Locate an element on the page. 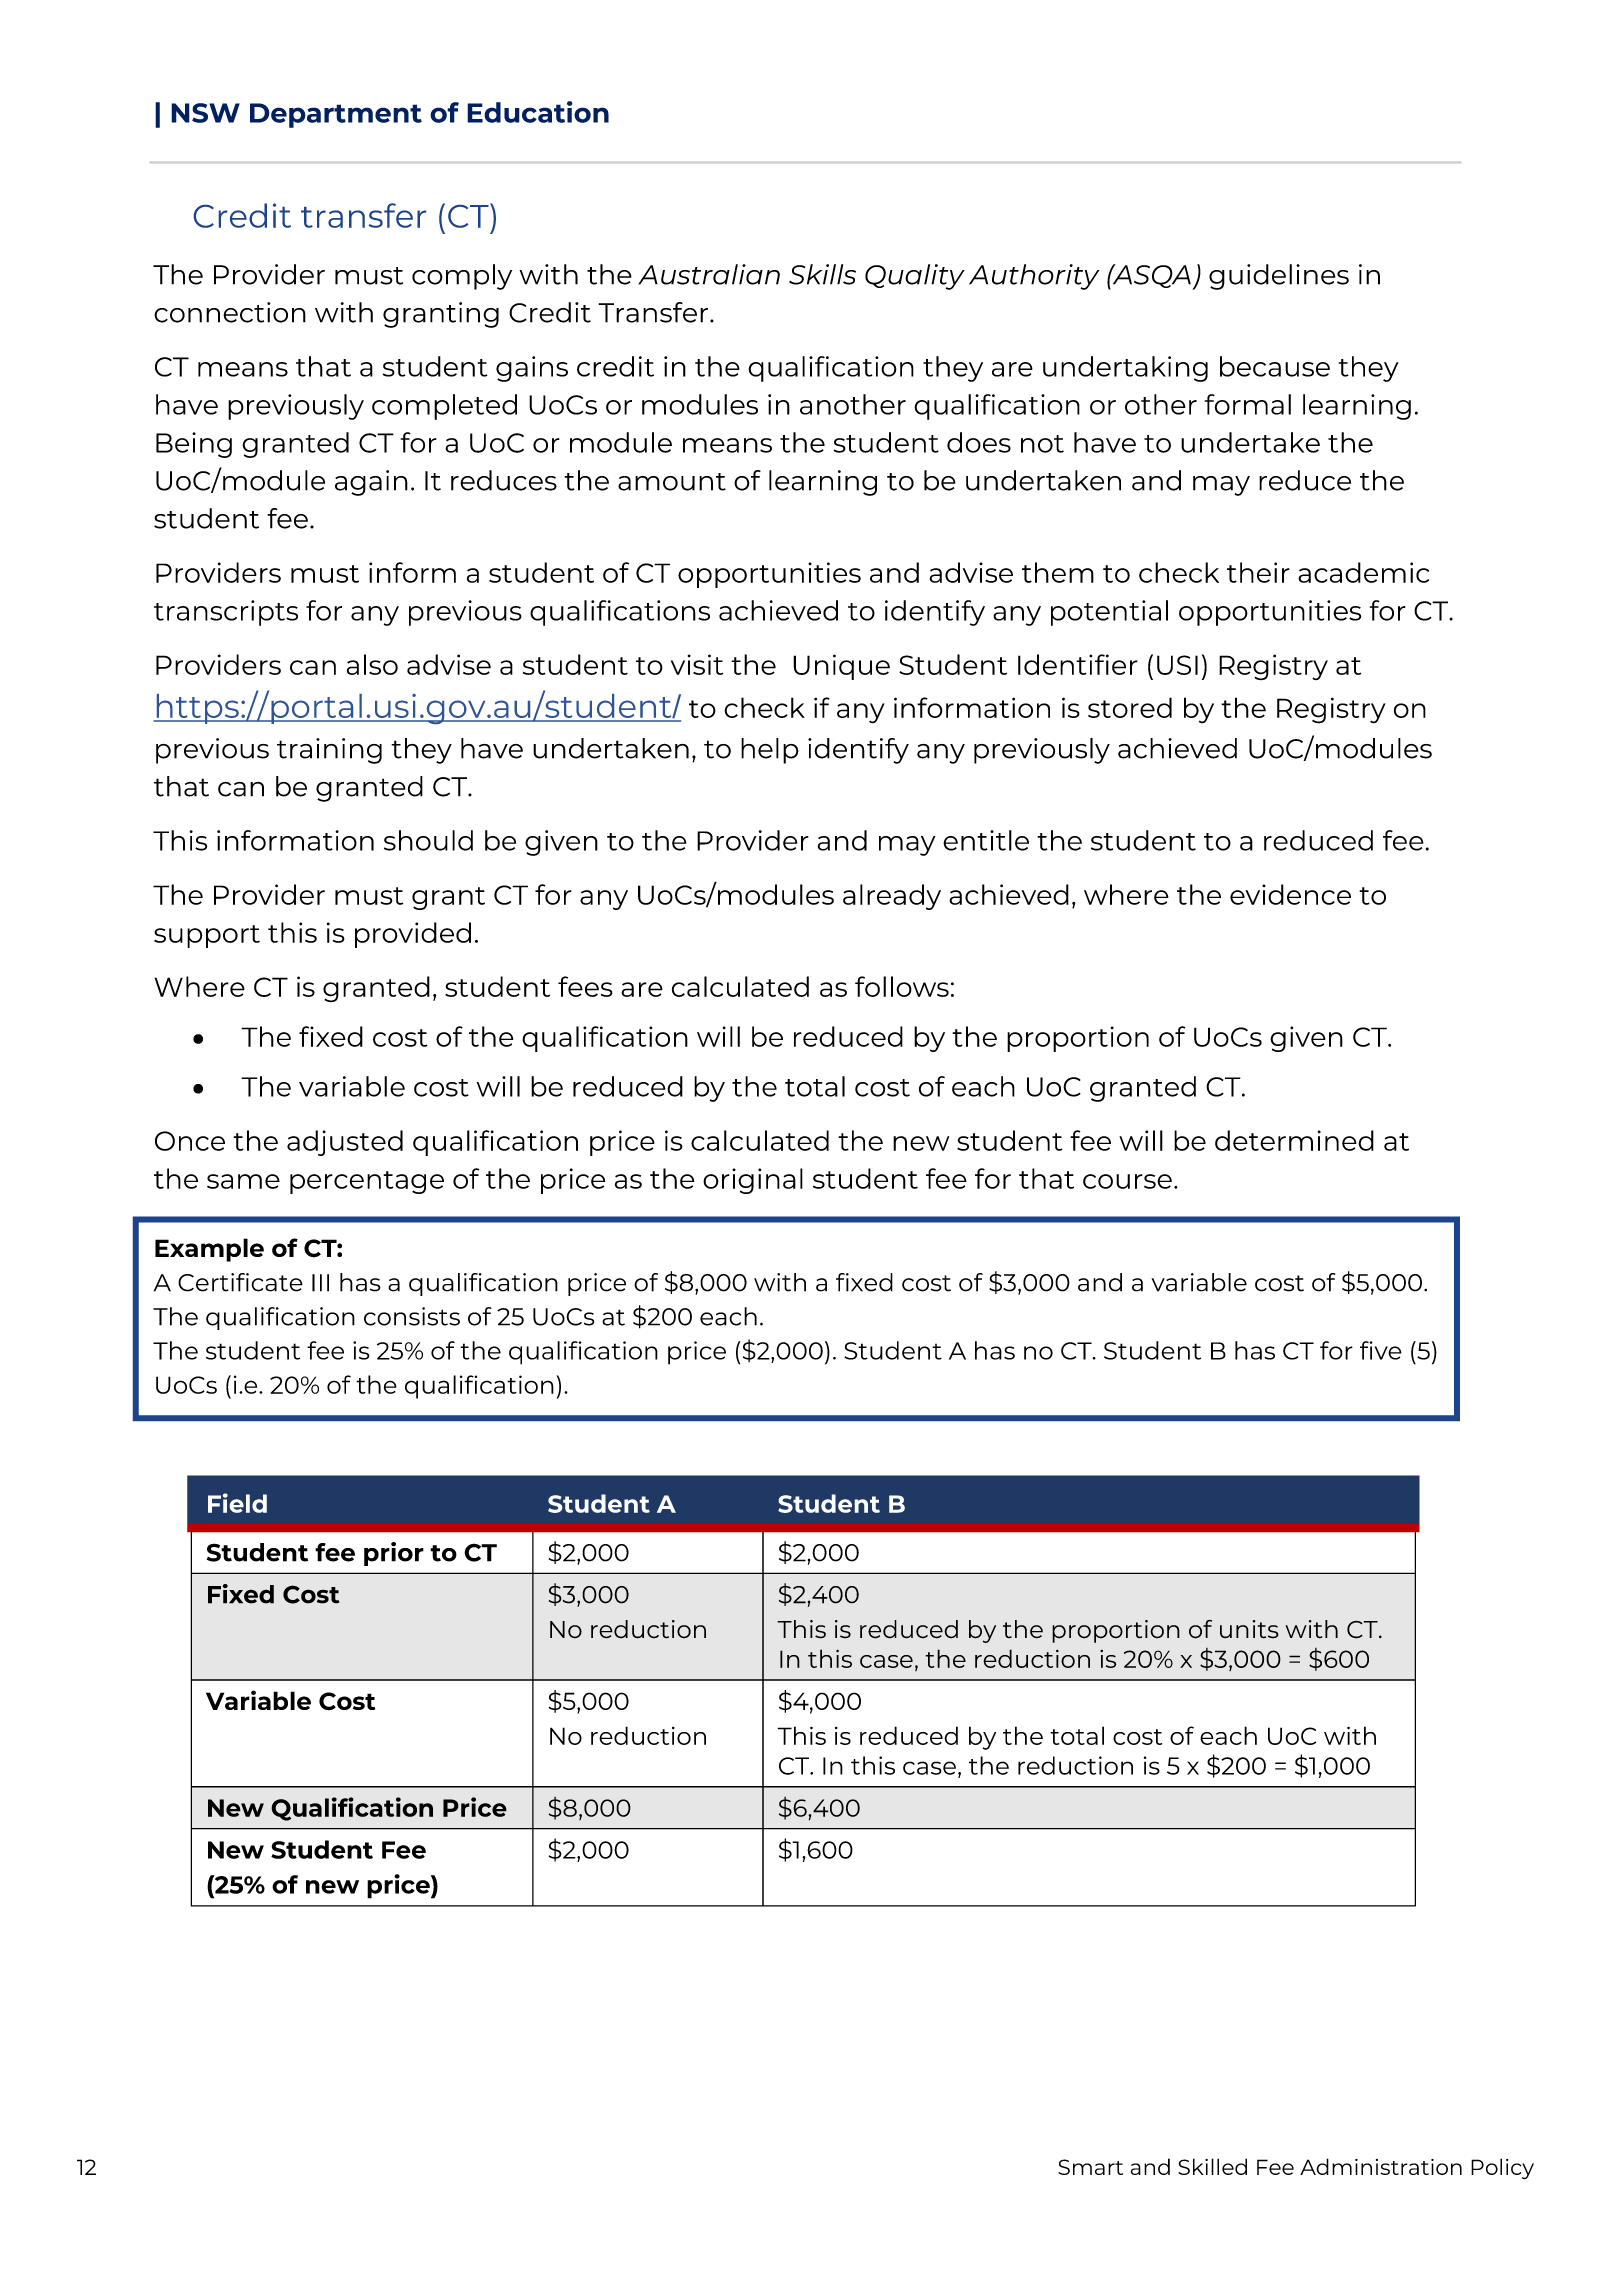 The height and width of the image is (2280, 1611). consists is located at coordinates (412, 1316).
